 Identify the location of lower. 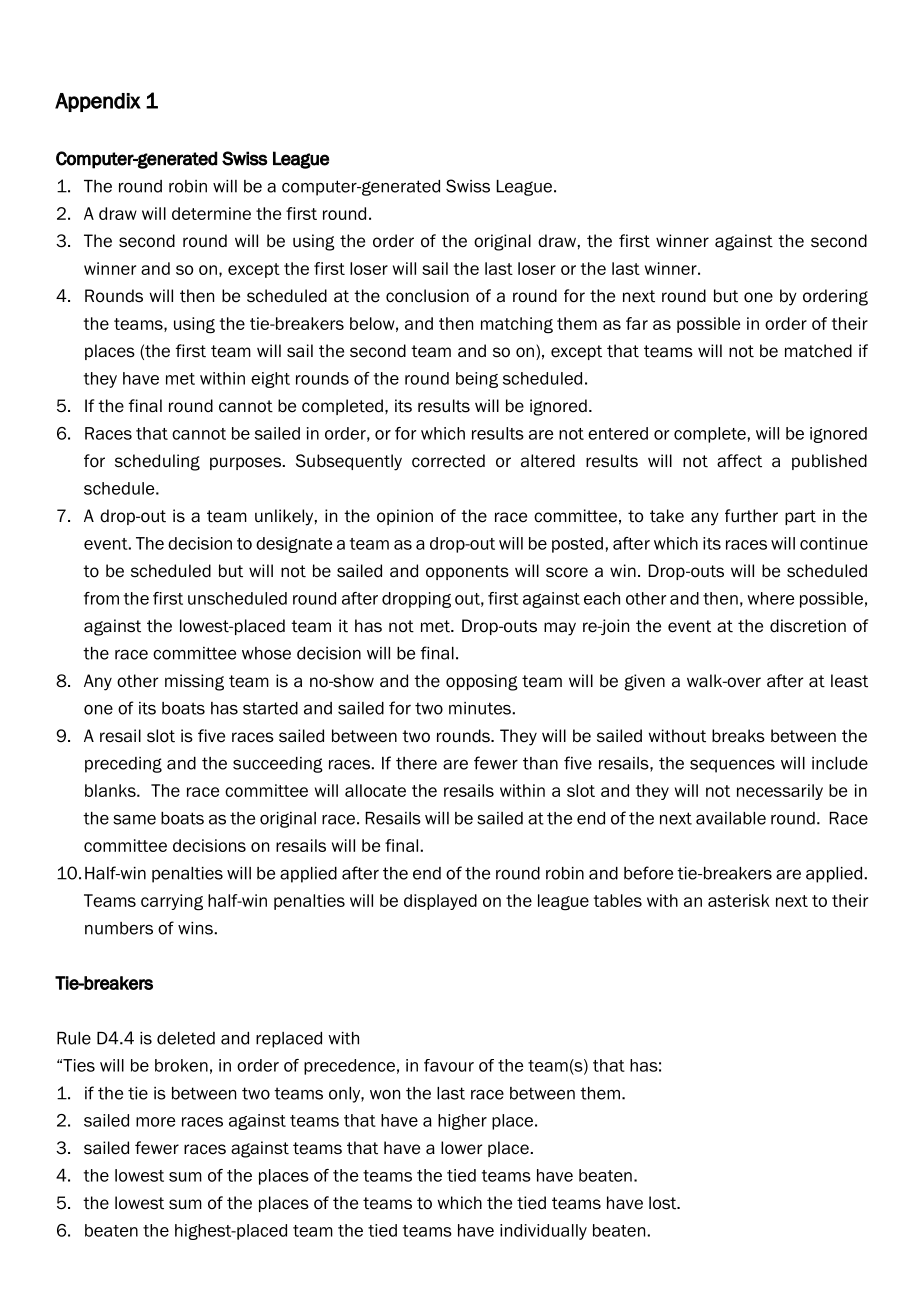
(461, 1148).
